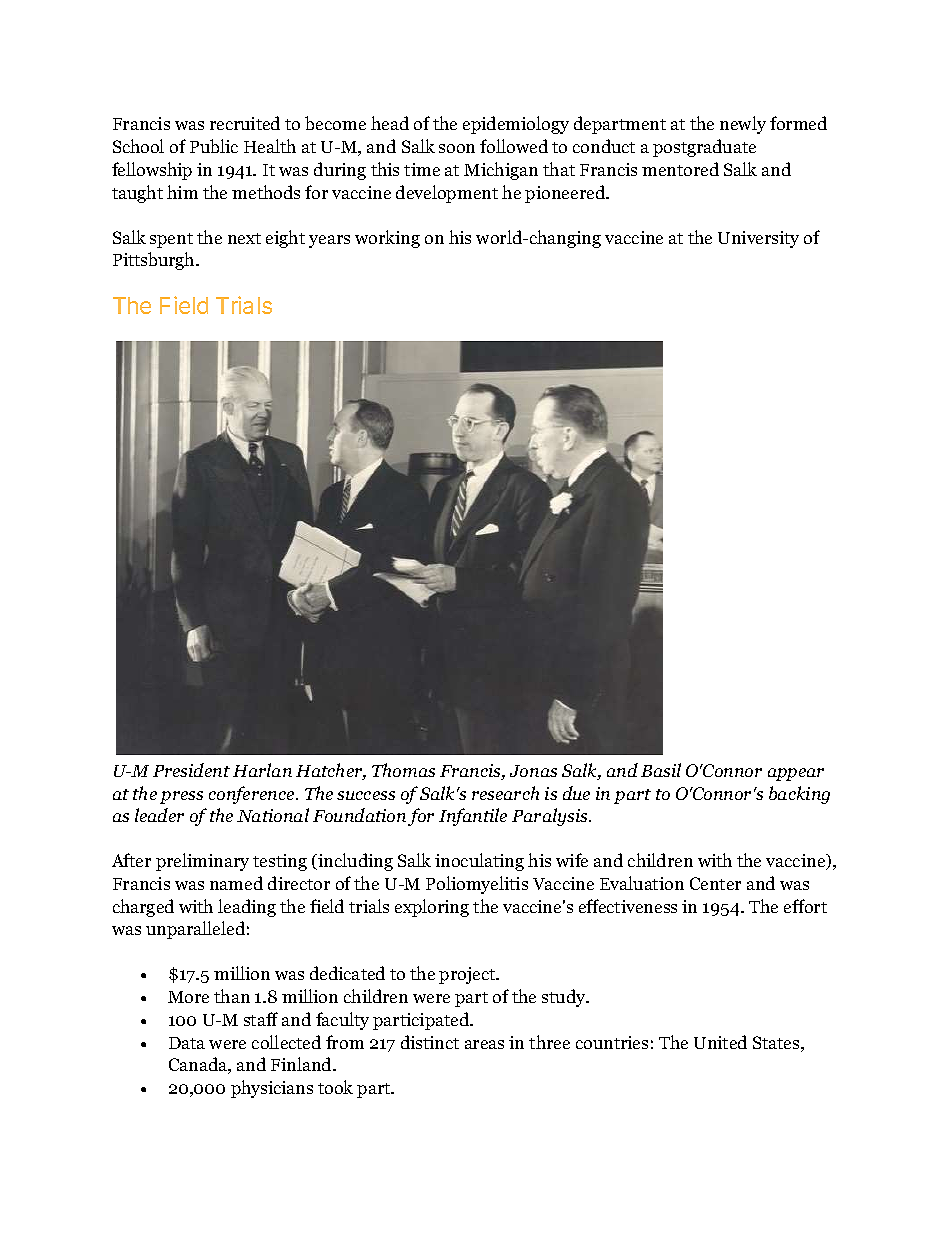 Image resolution: width=952 pixels, height=1233 pixels. What do you see at coordinates (191, 770) in the document?
I see `President` at bounding box center [191, 770].
